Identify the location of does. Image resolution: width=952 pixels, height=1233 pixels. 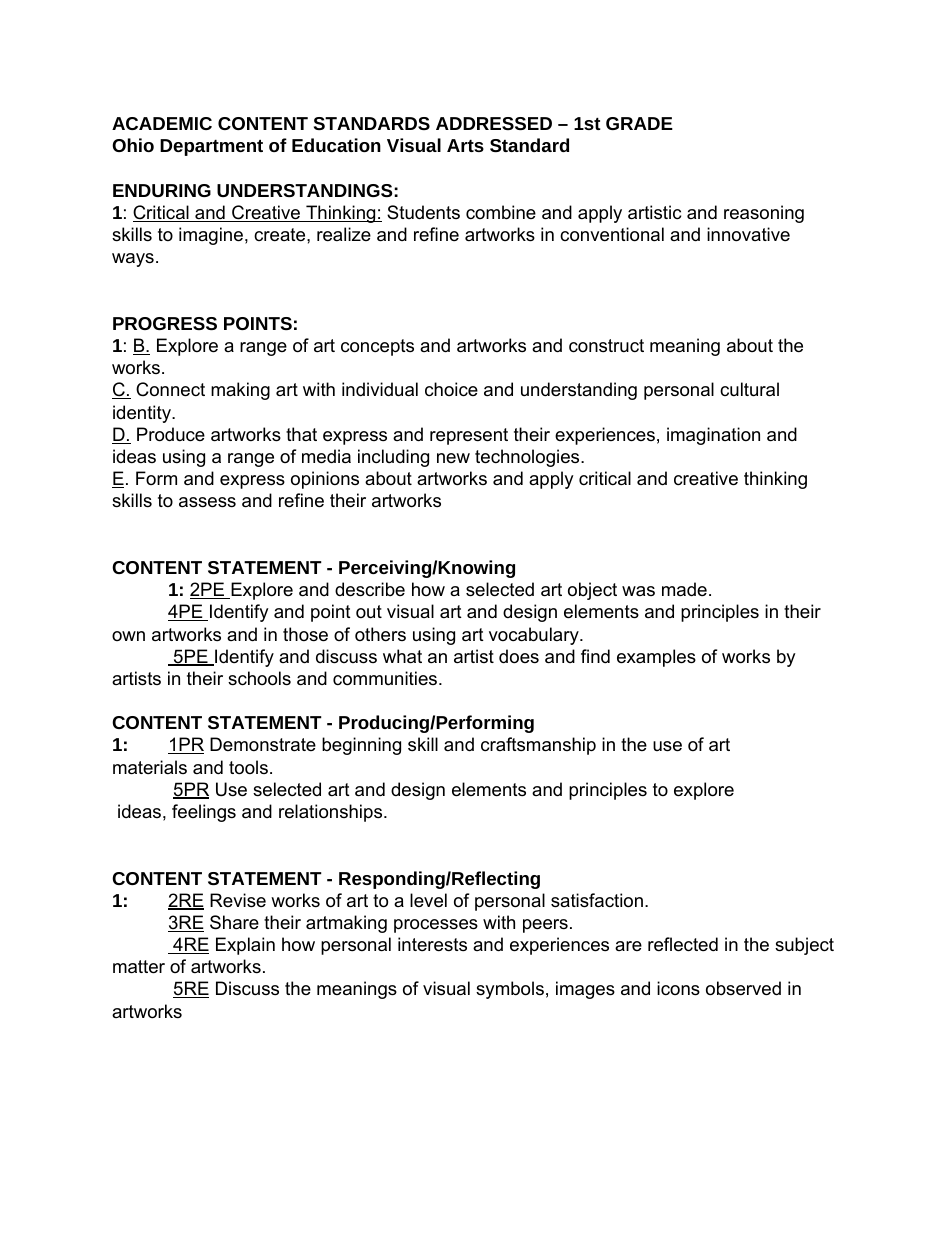
(519, 656).
